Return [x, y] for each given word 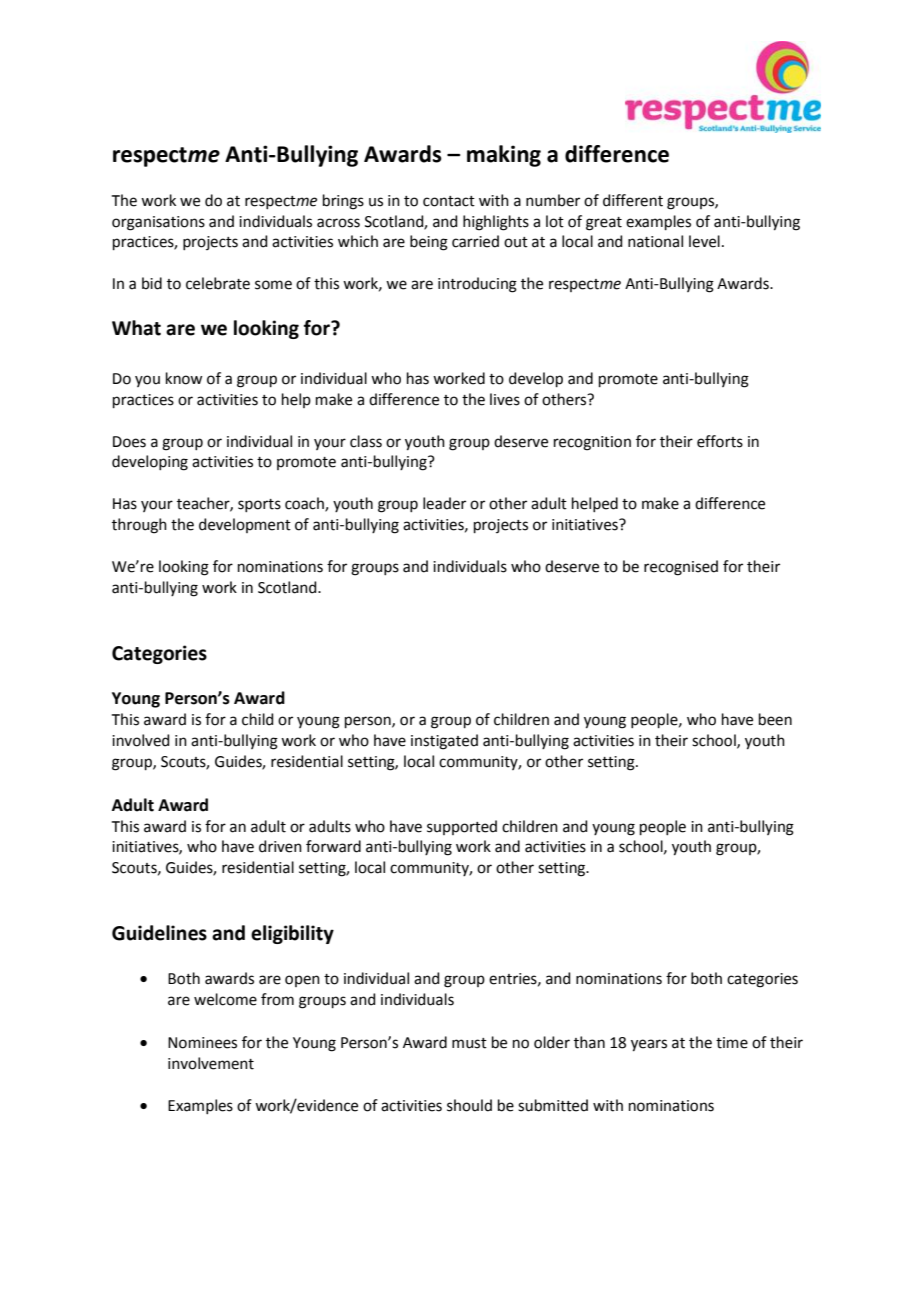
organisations [158, 223]
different [633, 200]
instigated [444, 742]
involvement [211, 1063]
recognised [681, 568]
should [469, 1105]
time [732, 1043]
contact [449, 201]
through [139, 526]
